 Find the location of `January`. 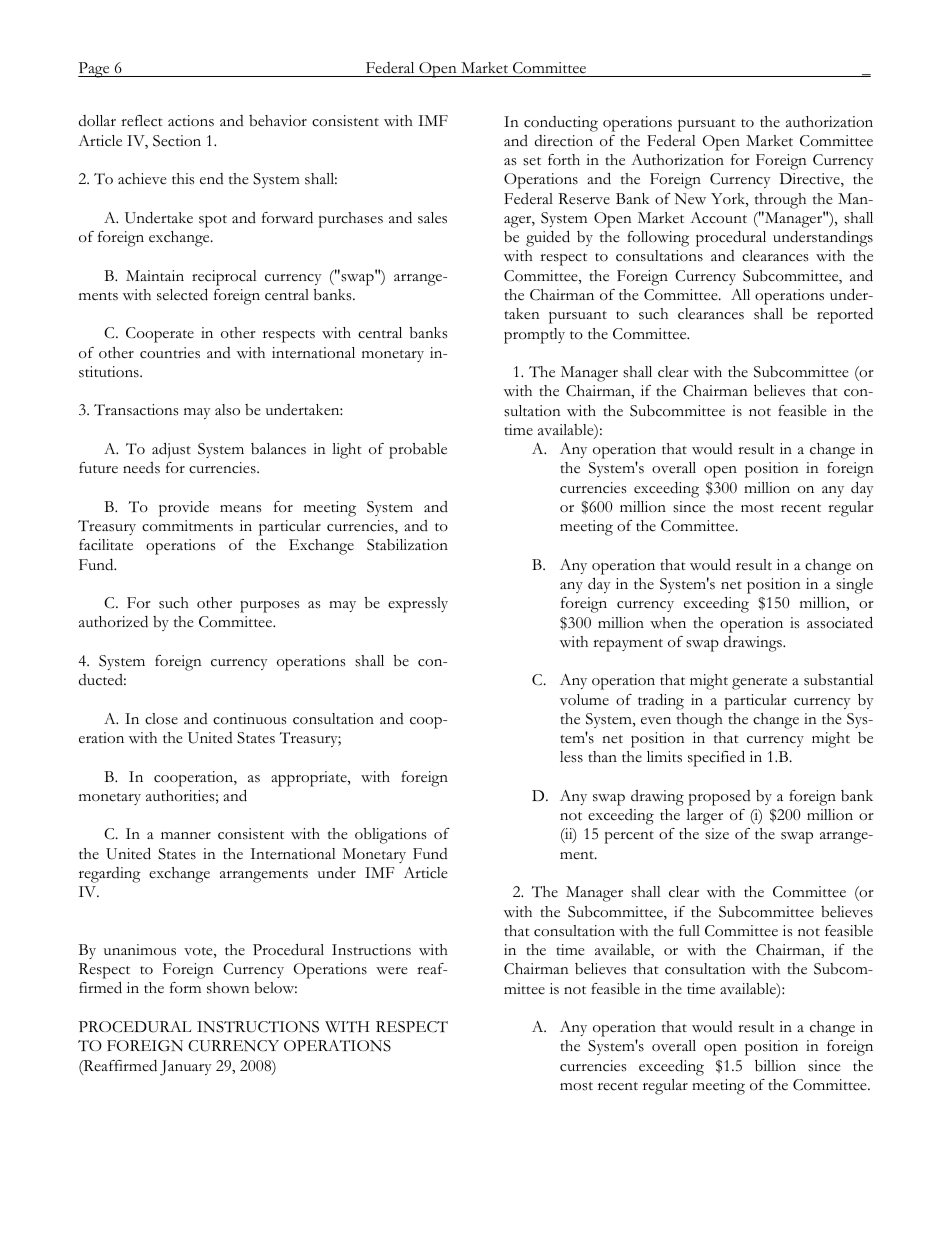

January is located at coordinates (186, 1068).
